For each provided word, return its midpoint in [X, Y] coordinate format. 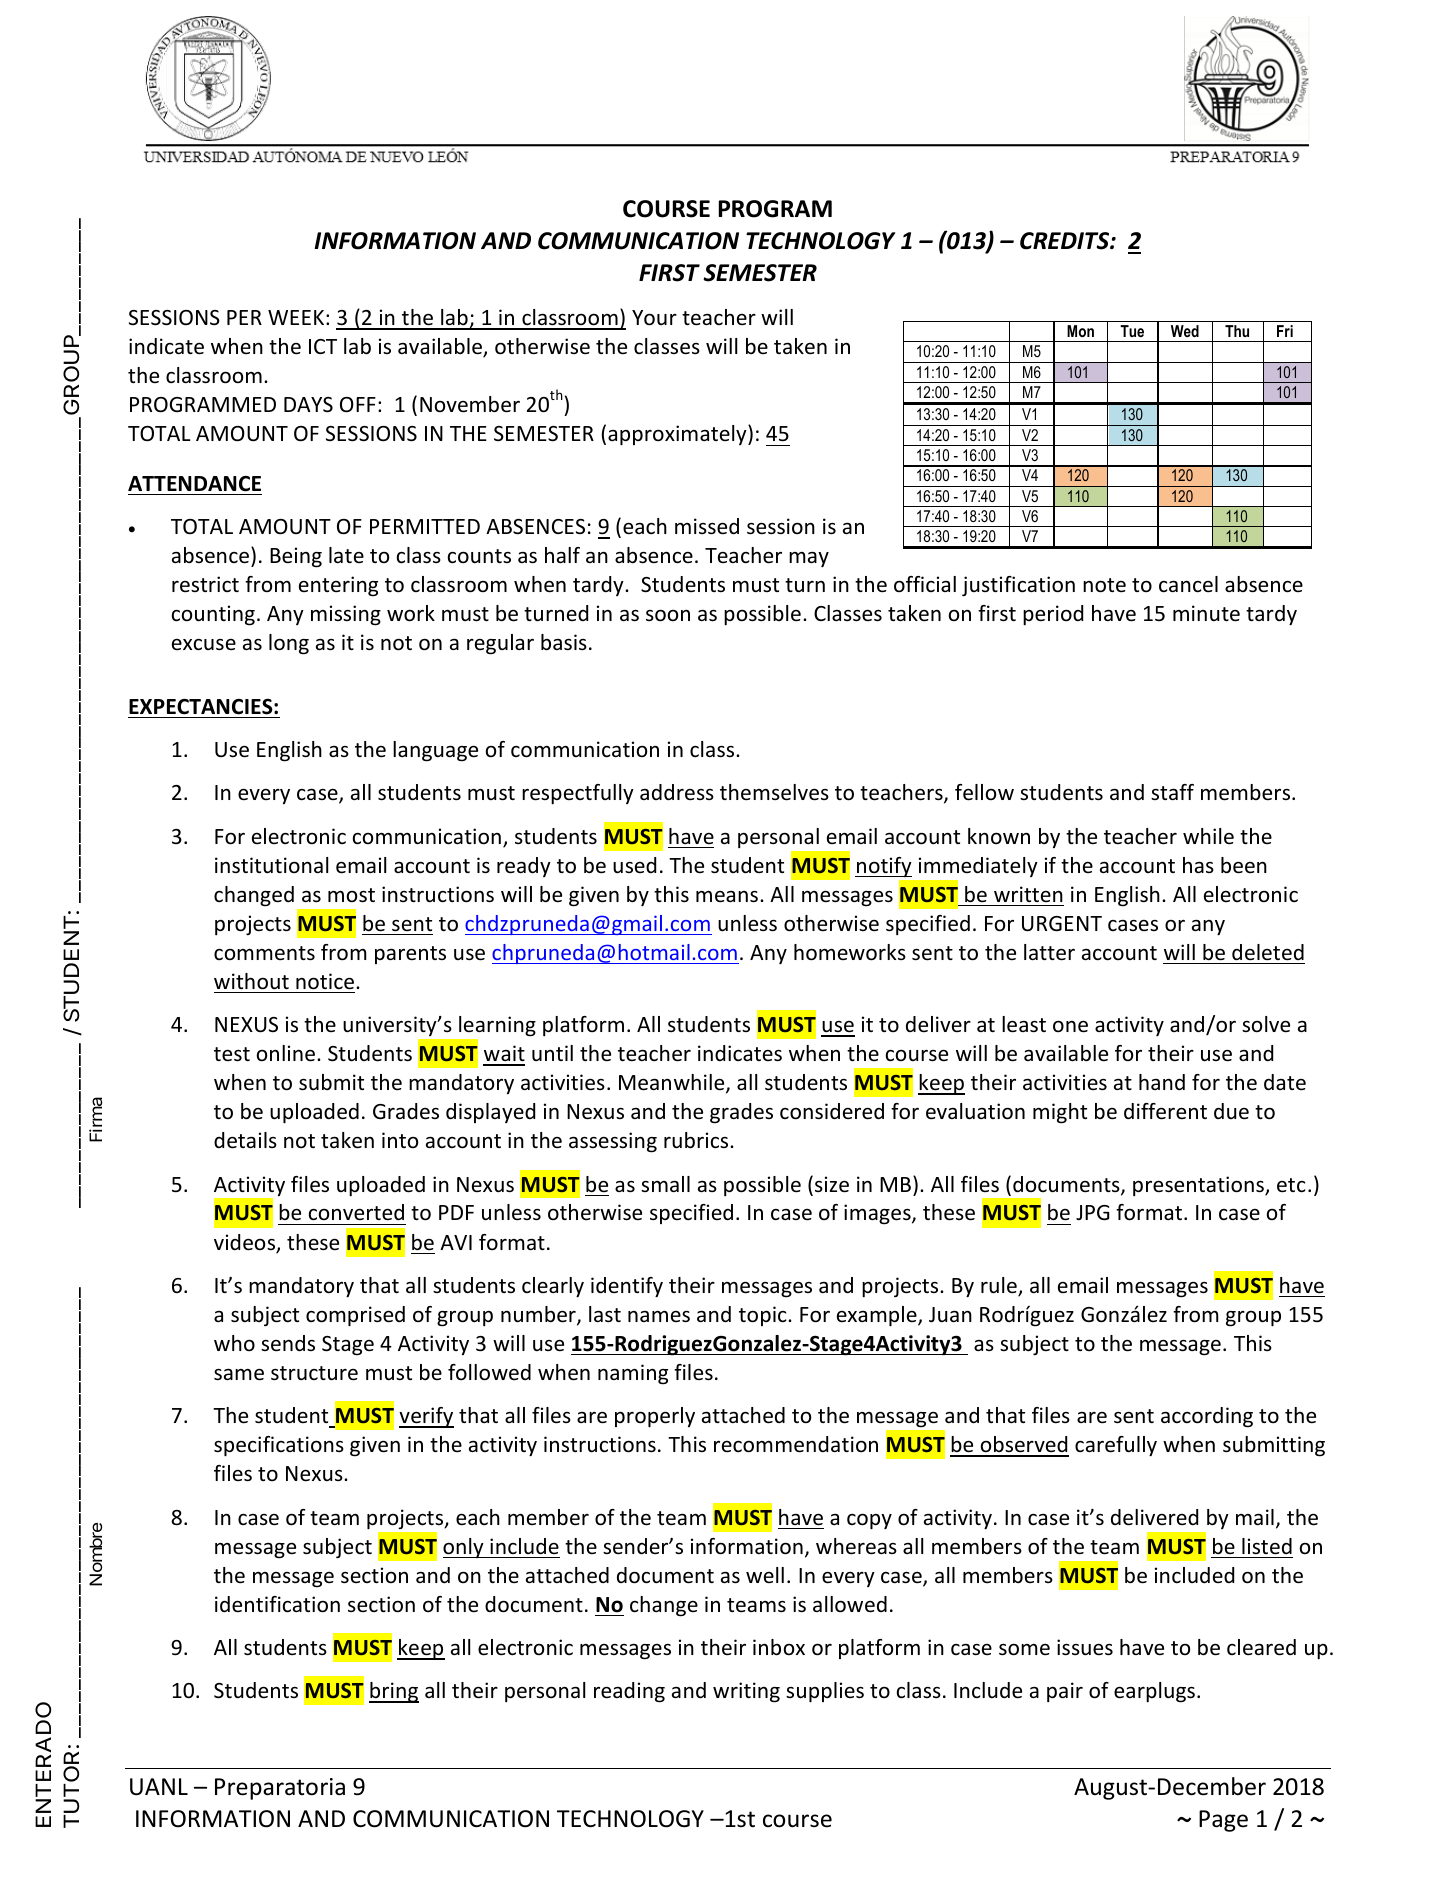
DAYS [308, 405]
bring [394, 1692]
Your [654, 318]
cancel [1188, 584]
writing [746, 1692]
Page [1223, 1821]
